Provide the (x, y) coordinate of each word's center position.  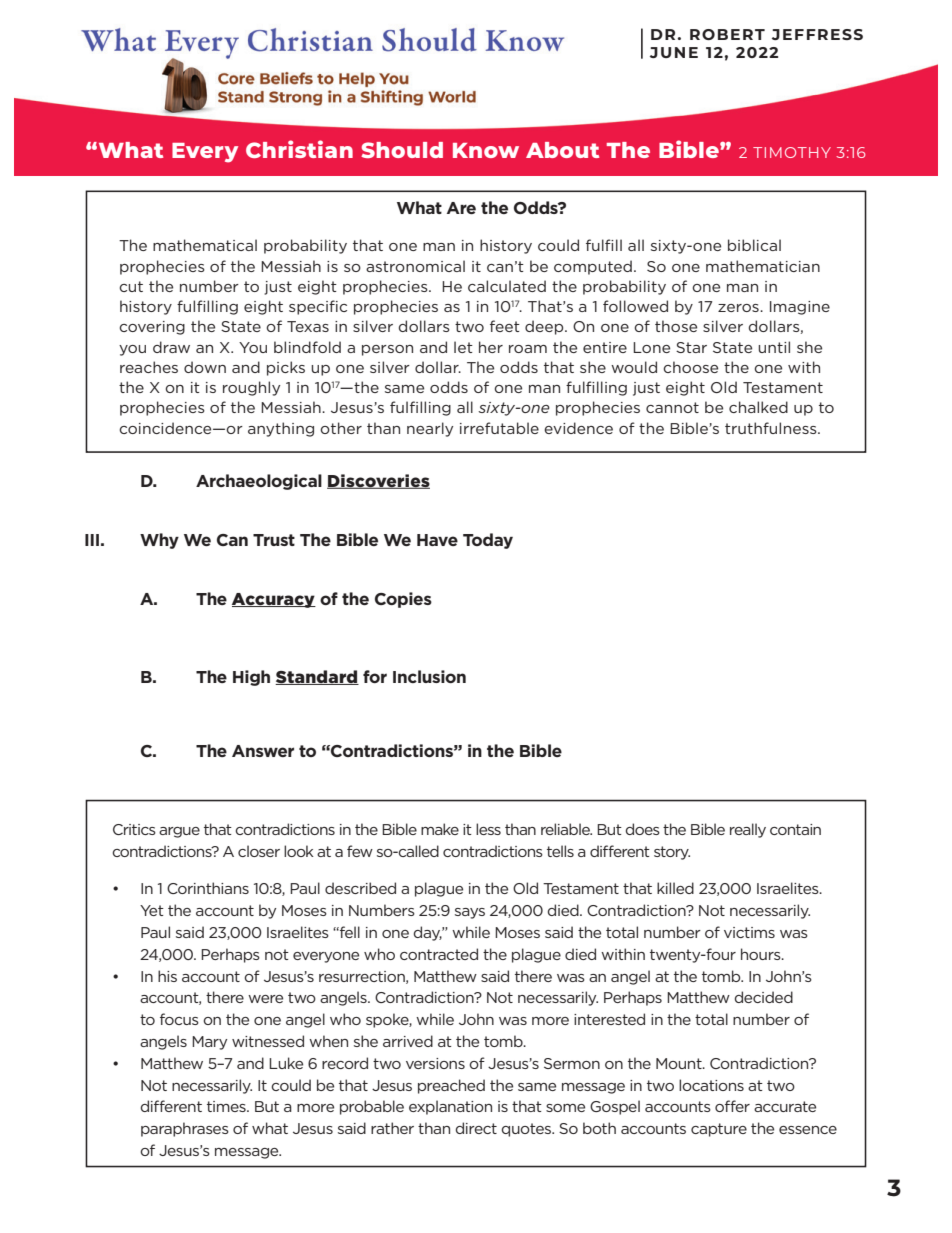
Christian (299, 149)
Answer (263, 751)
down (205, 367)
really (748, 830)
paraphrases (185, 1129)
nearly (430, 429)
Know (486, 150)
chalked (758, 407)
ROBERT (727, 34)
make (440, 829)
